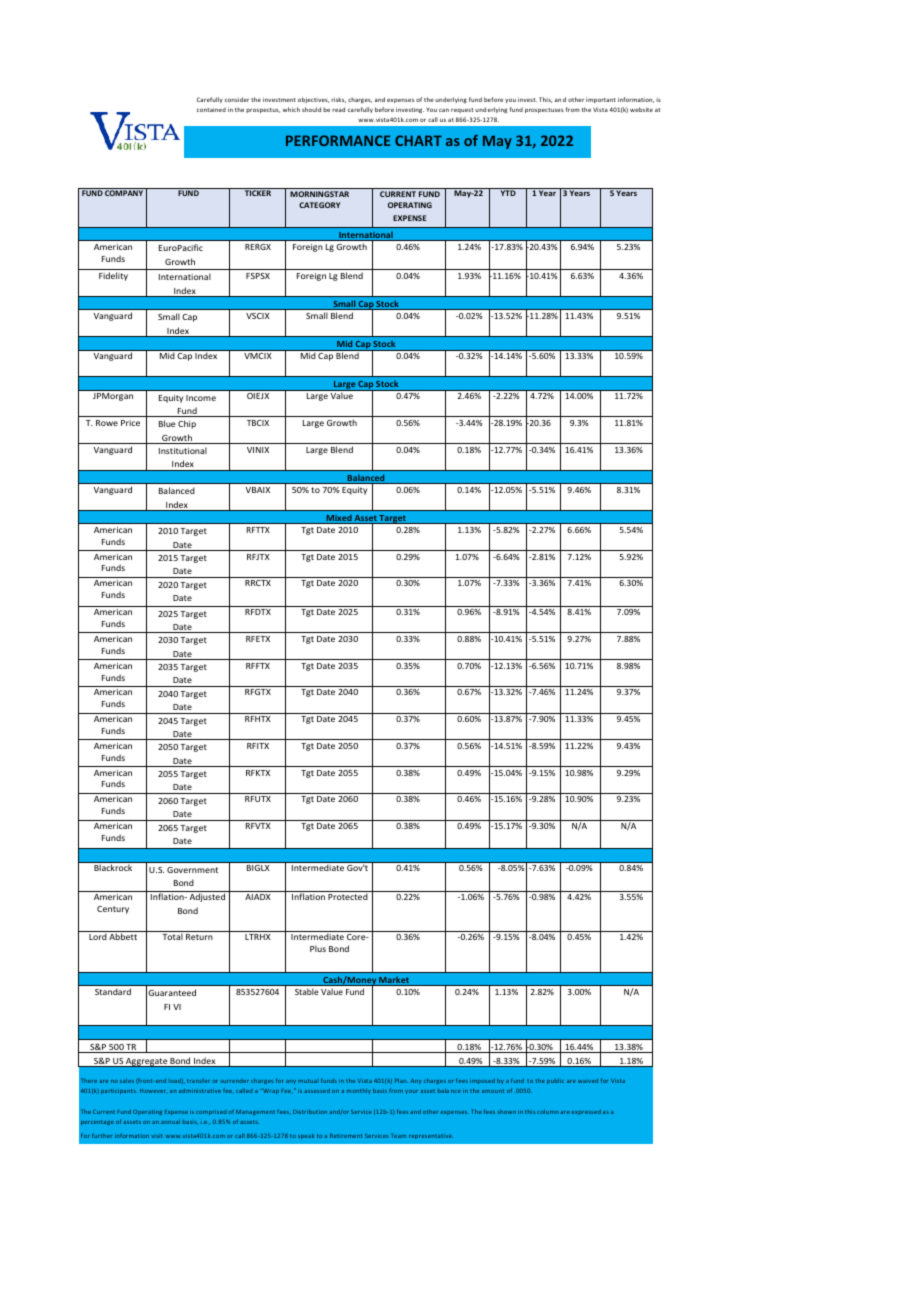  What do you see at coordinates (152, 1091) in the image?
I see `However` at bounding box center [152, 1091].
